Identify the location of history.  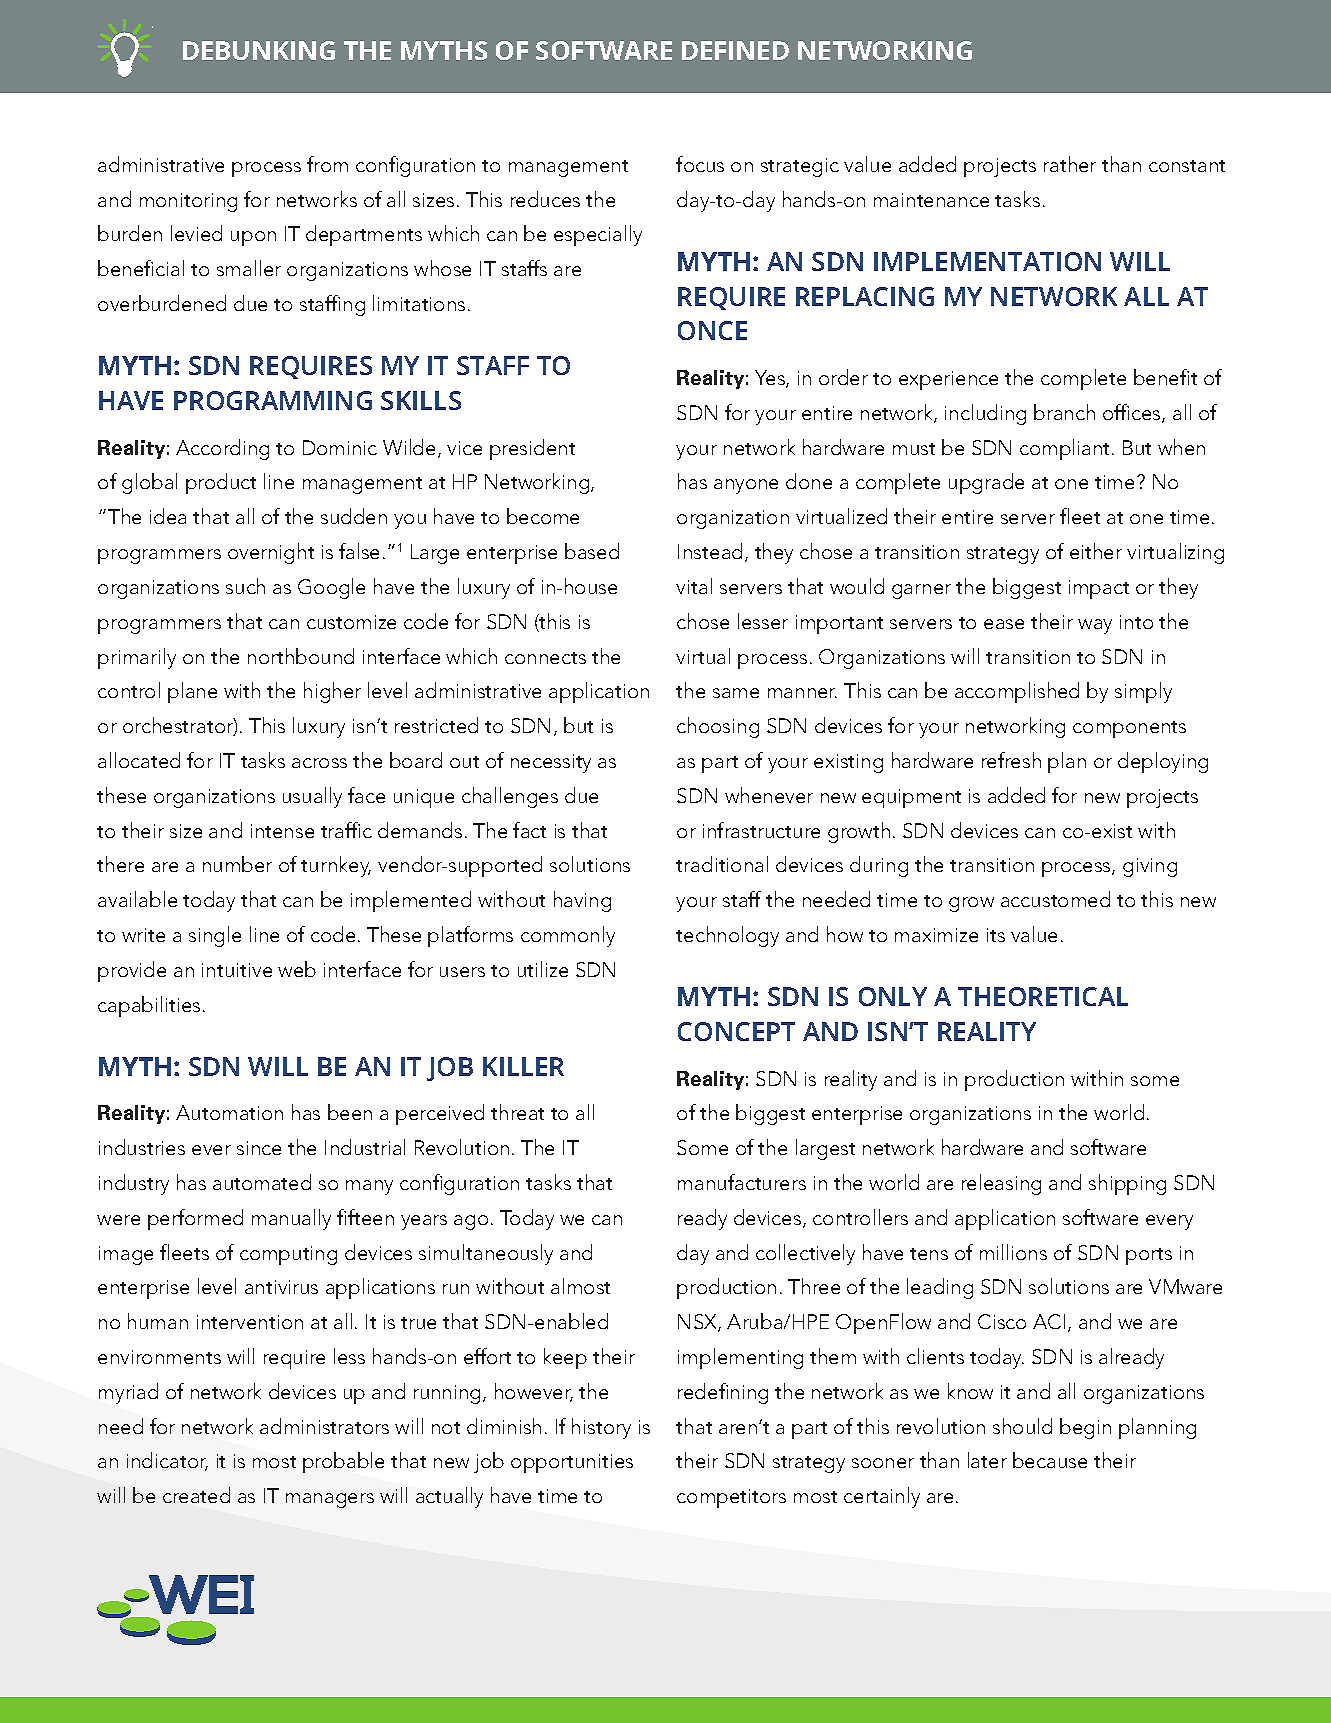
(601, 1428).
